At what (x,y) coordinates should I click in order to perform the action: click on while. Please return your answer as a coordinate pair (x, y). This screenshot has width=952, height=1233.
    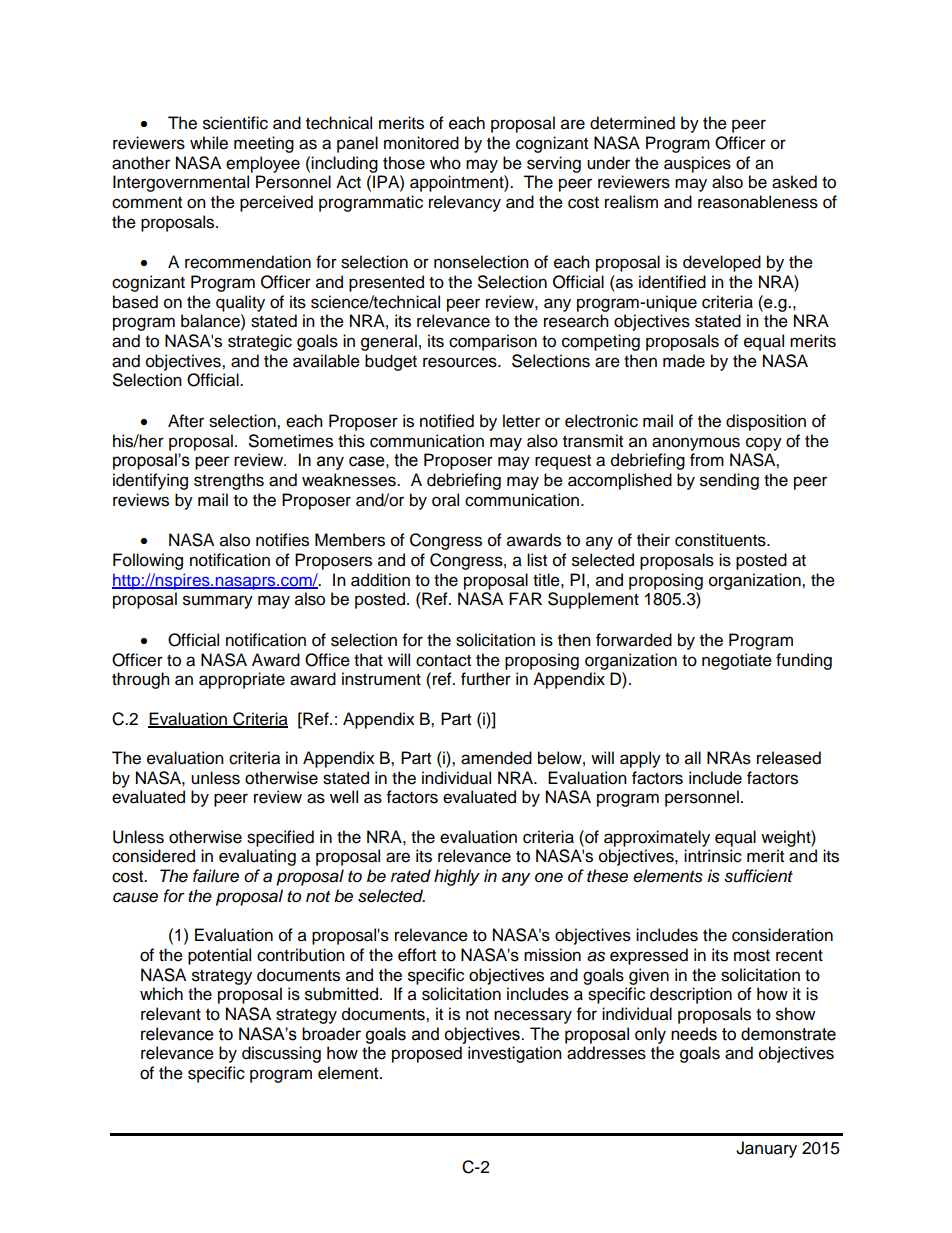
    Looking at the image, I should click on (209, 143).
